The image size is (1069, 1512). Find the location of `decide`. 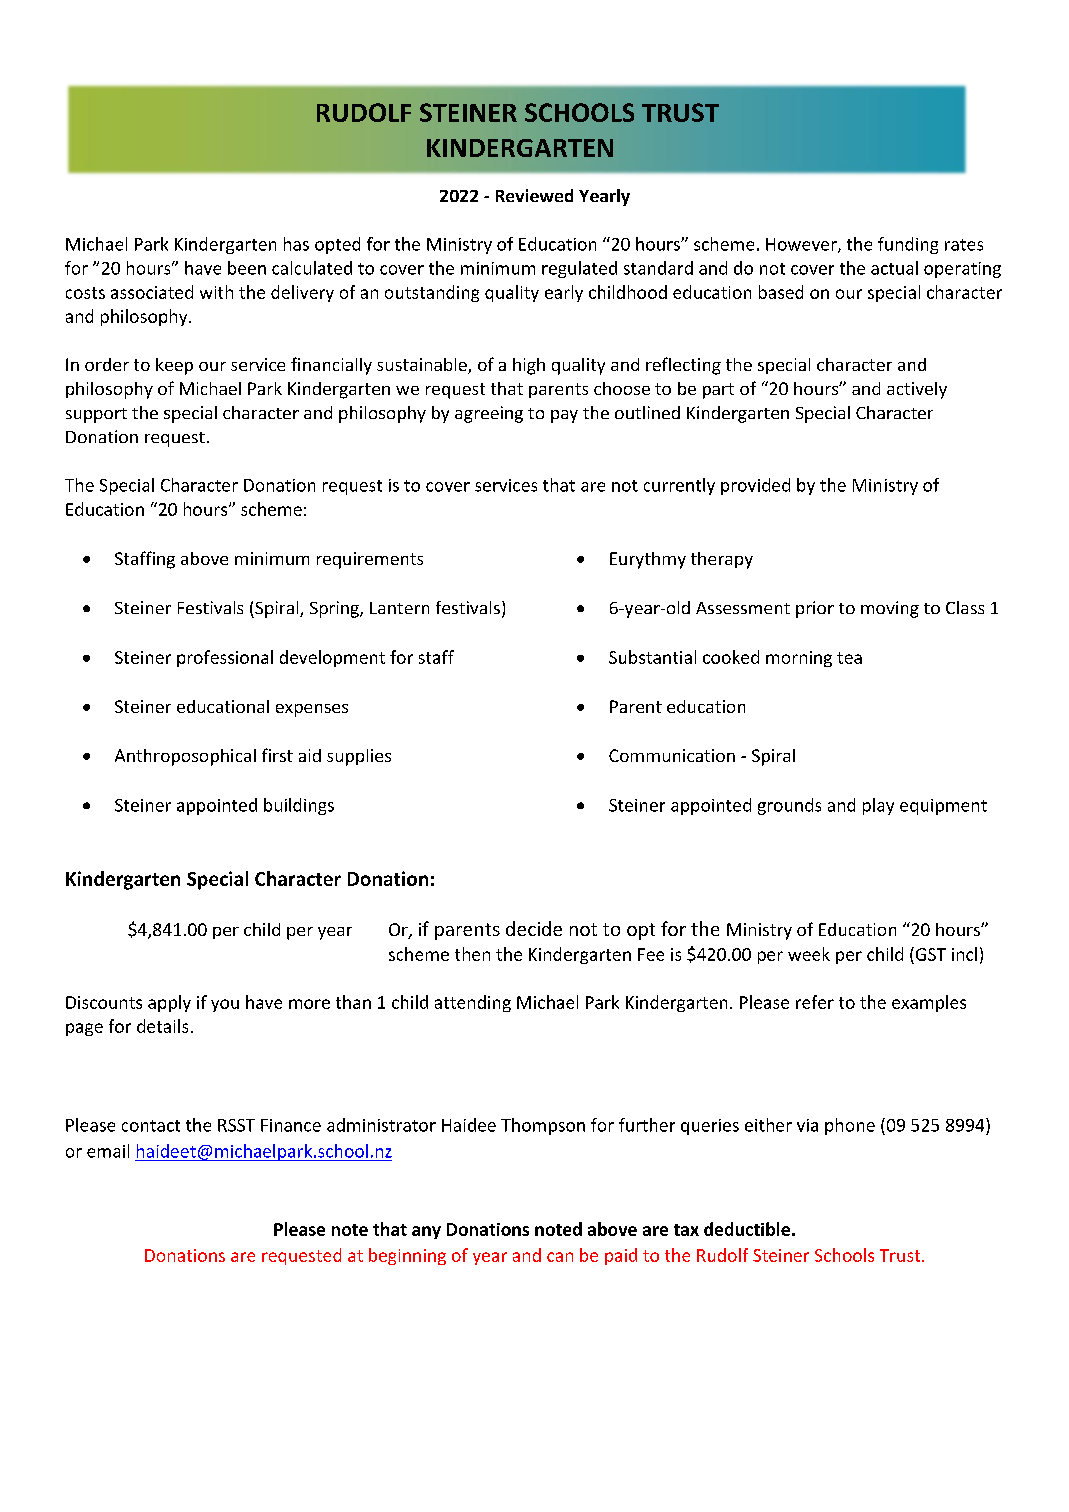

decide is located at coordinates (534, 928).
